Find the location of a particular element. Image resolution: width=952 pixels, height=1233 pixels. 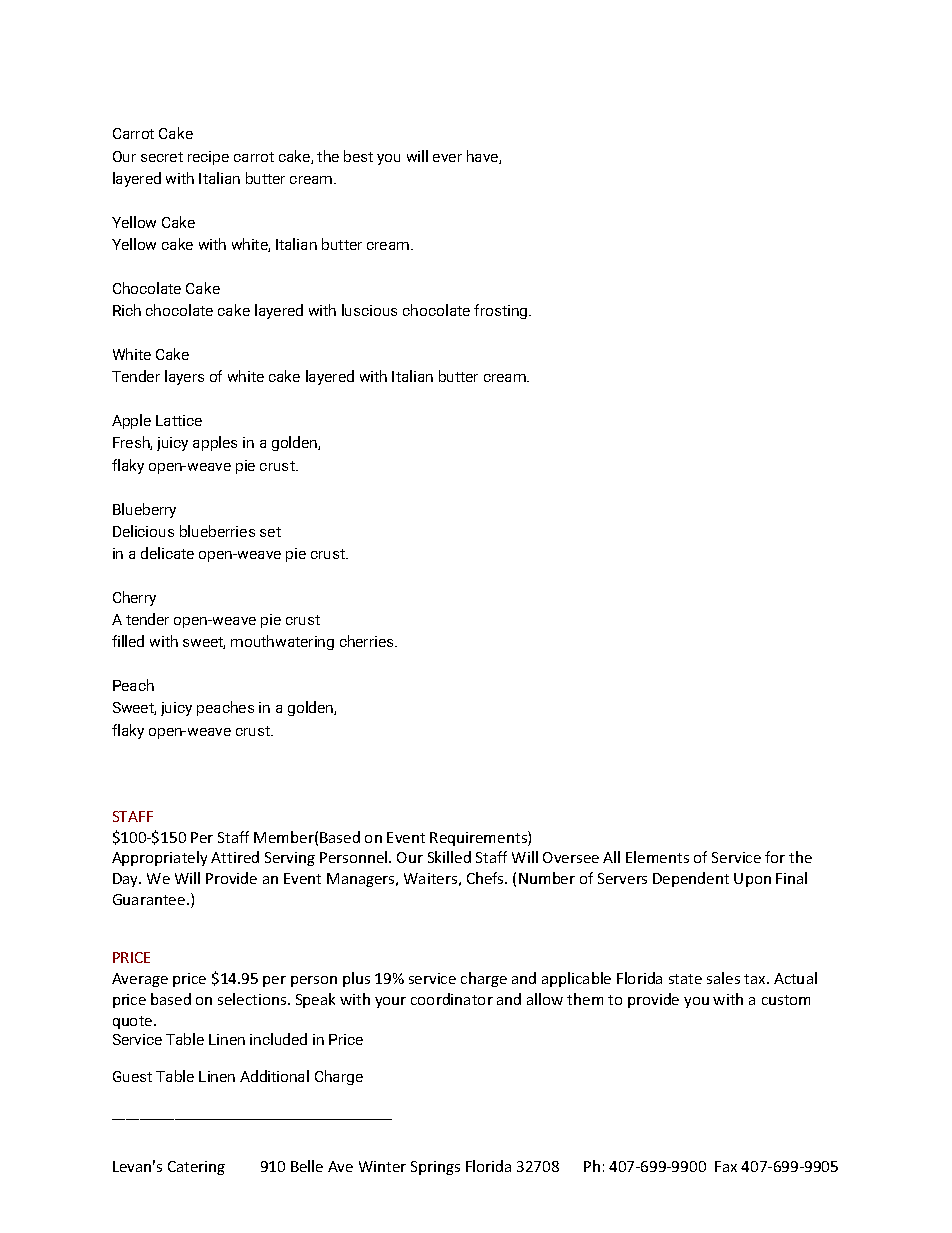

Catering is located at coordinates (196, 1168).
